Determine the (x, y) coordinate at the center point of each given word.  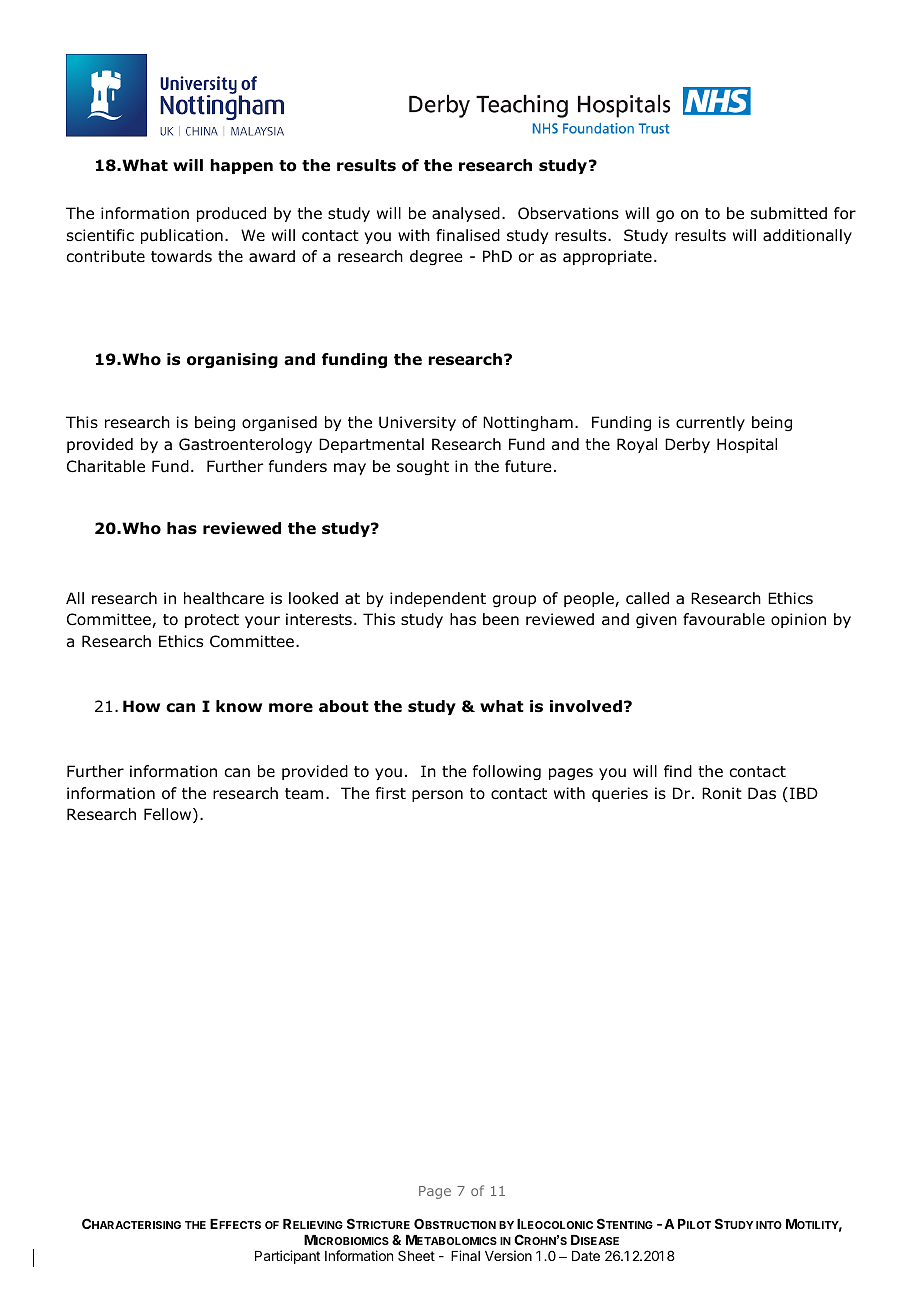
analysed (466, 214)
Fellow (169, 815)
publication (182, 236)
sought (423, 468)
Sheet (416, 1255)
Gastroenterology (245, 446)
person (437, 796)
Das (762, 793)
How (141, 706)
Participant (287, 1257)
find (678, 771)
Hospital (747, 445)
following (507, 773)
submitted (789, 213)
